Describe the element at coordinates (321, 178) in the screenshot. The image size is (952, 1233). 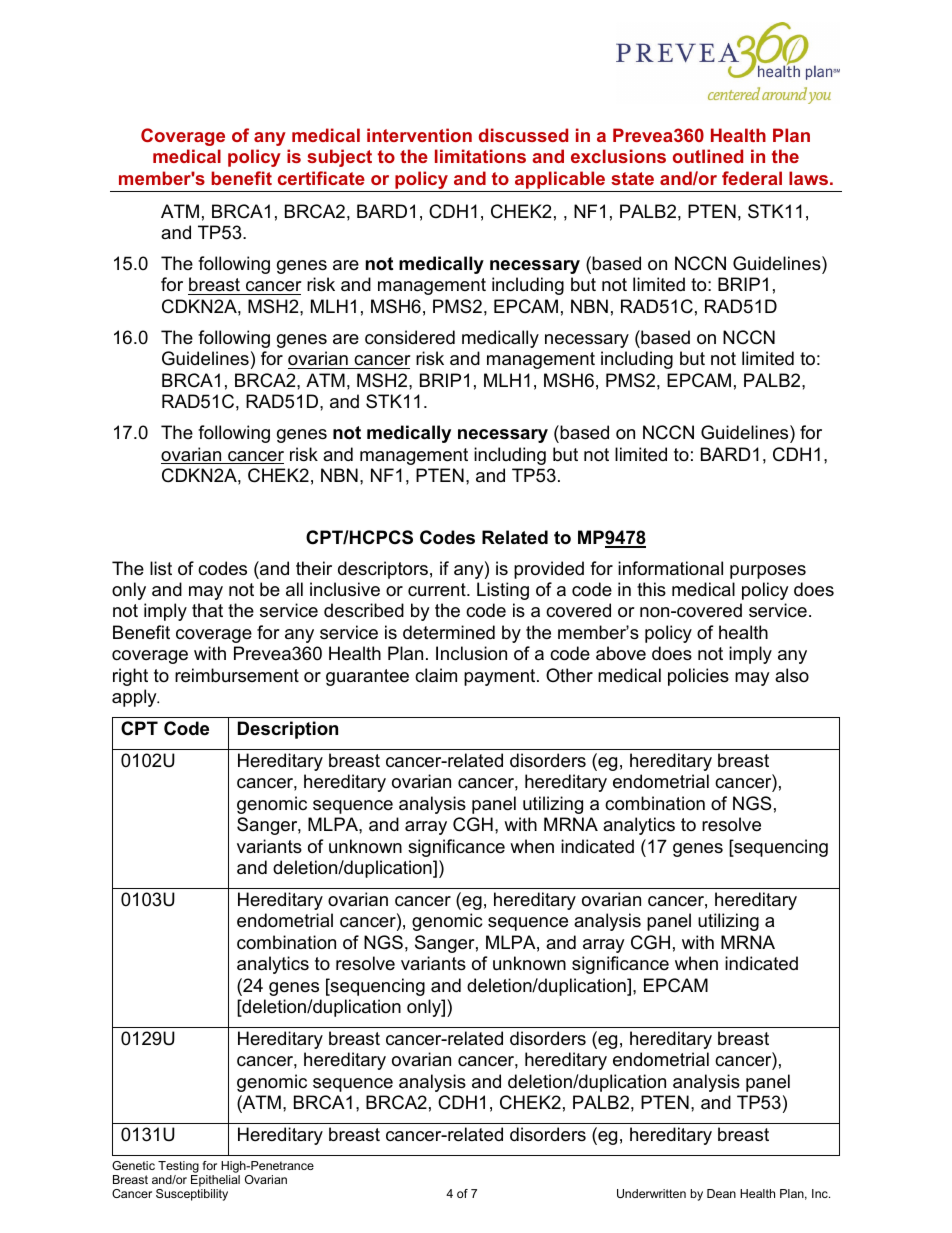
I see `certificate` at that location.
